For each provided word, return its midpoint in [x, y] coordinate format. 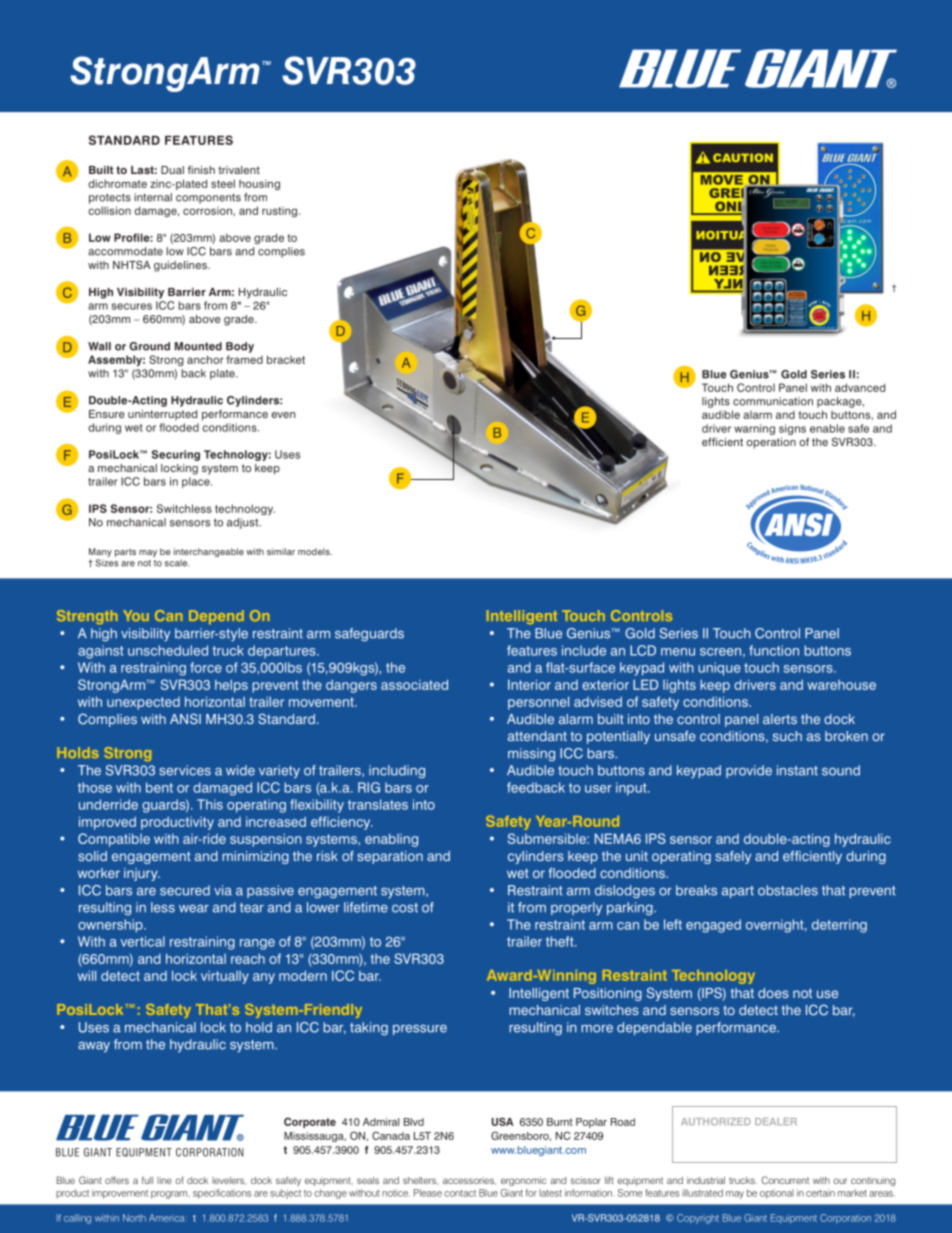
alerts [780, 719]
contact [460, 1193]
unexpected [143, 703]
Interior [529, 684]
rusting [279, 212]
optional [777, 1194]
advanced [860, 387]
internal [153, 197]
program [170, 1195]
